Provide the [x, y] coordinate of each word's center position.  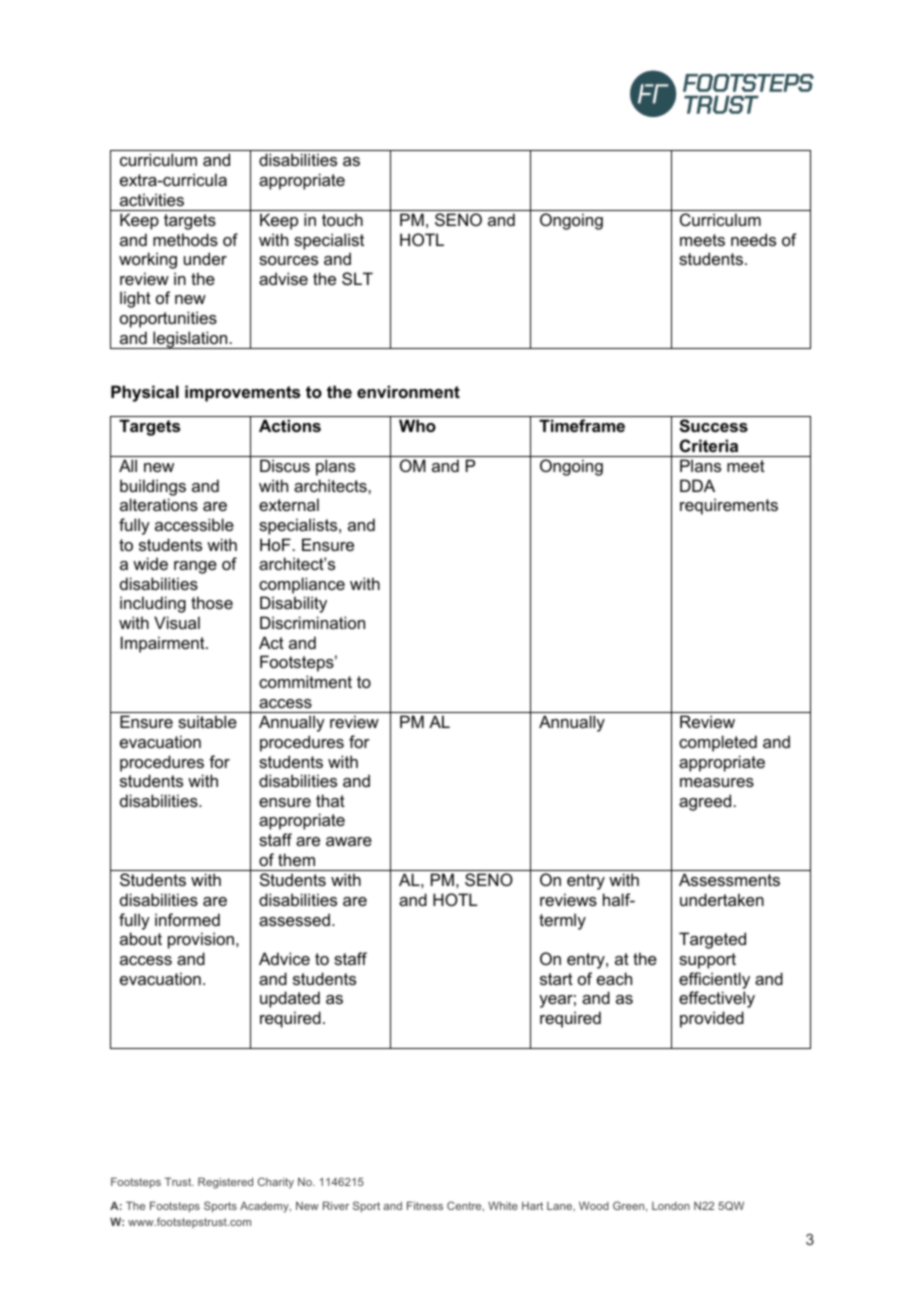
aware [349, 841]
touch [342, 219]
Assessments [729, 879]
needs [753, 239]
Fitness [425, 1205]
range [195, 567]
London [671, 1206]
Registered [225, 1183]
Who [417, 425]
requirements [729, 506]
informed [187, 919]
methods [185, 239]
